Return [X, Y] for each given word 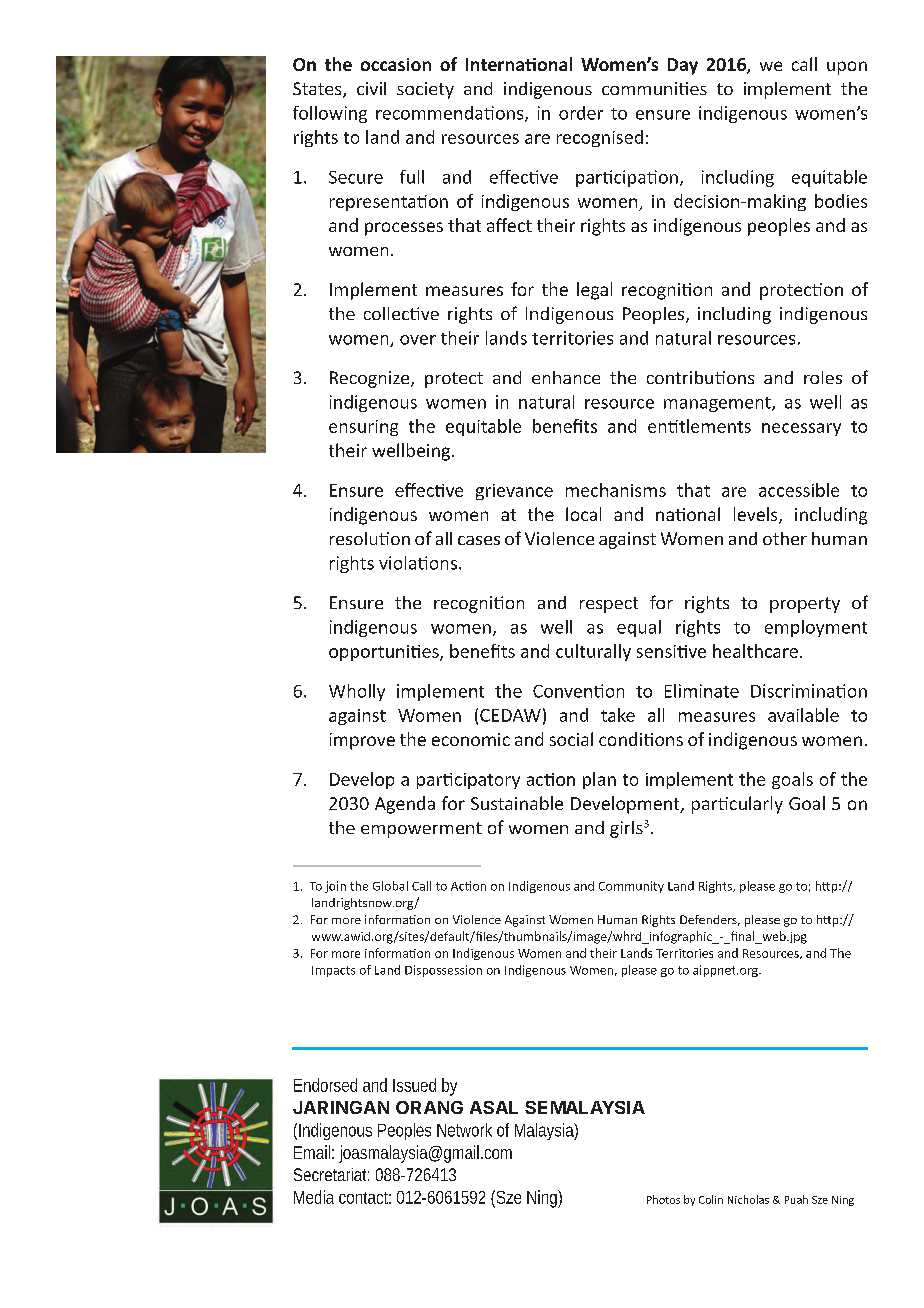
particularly [737, 805]
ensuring [363, 428]
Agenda [405, 805]
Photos [663, 1199]
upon [847, 68]
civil [371, 88]
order [581, 113]
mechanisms [616, 490]
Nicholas [748, 1199]
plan [599, 780]
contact [365, 1198]
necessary [801, 429]
